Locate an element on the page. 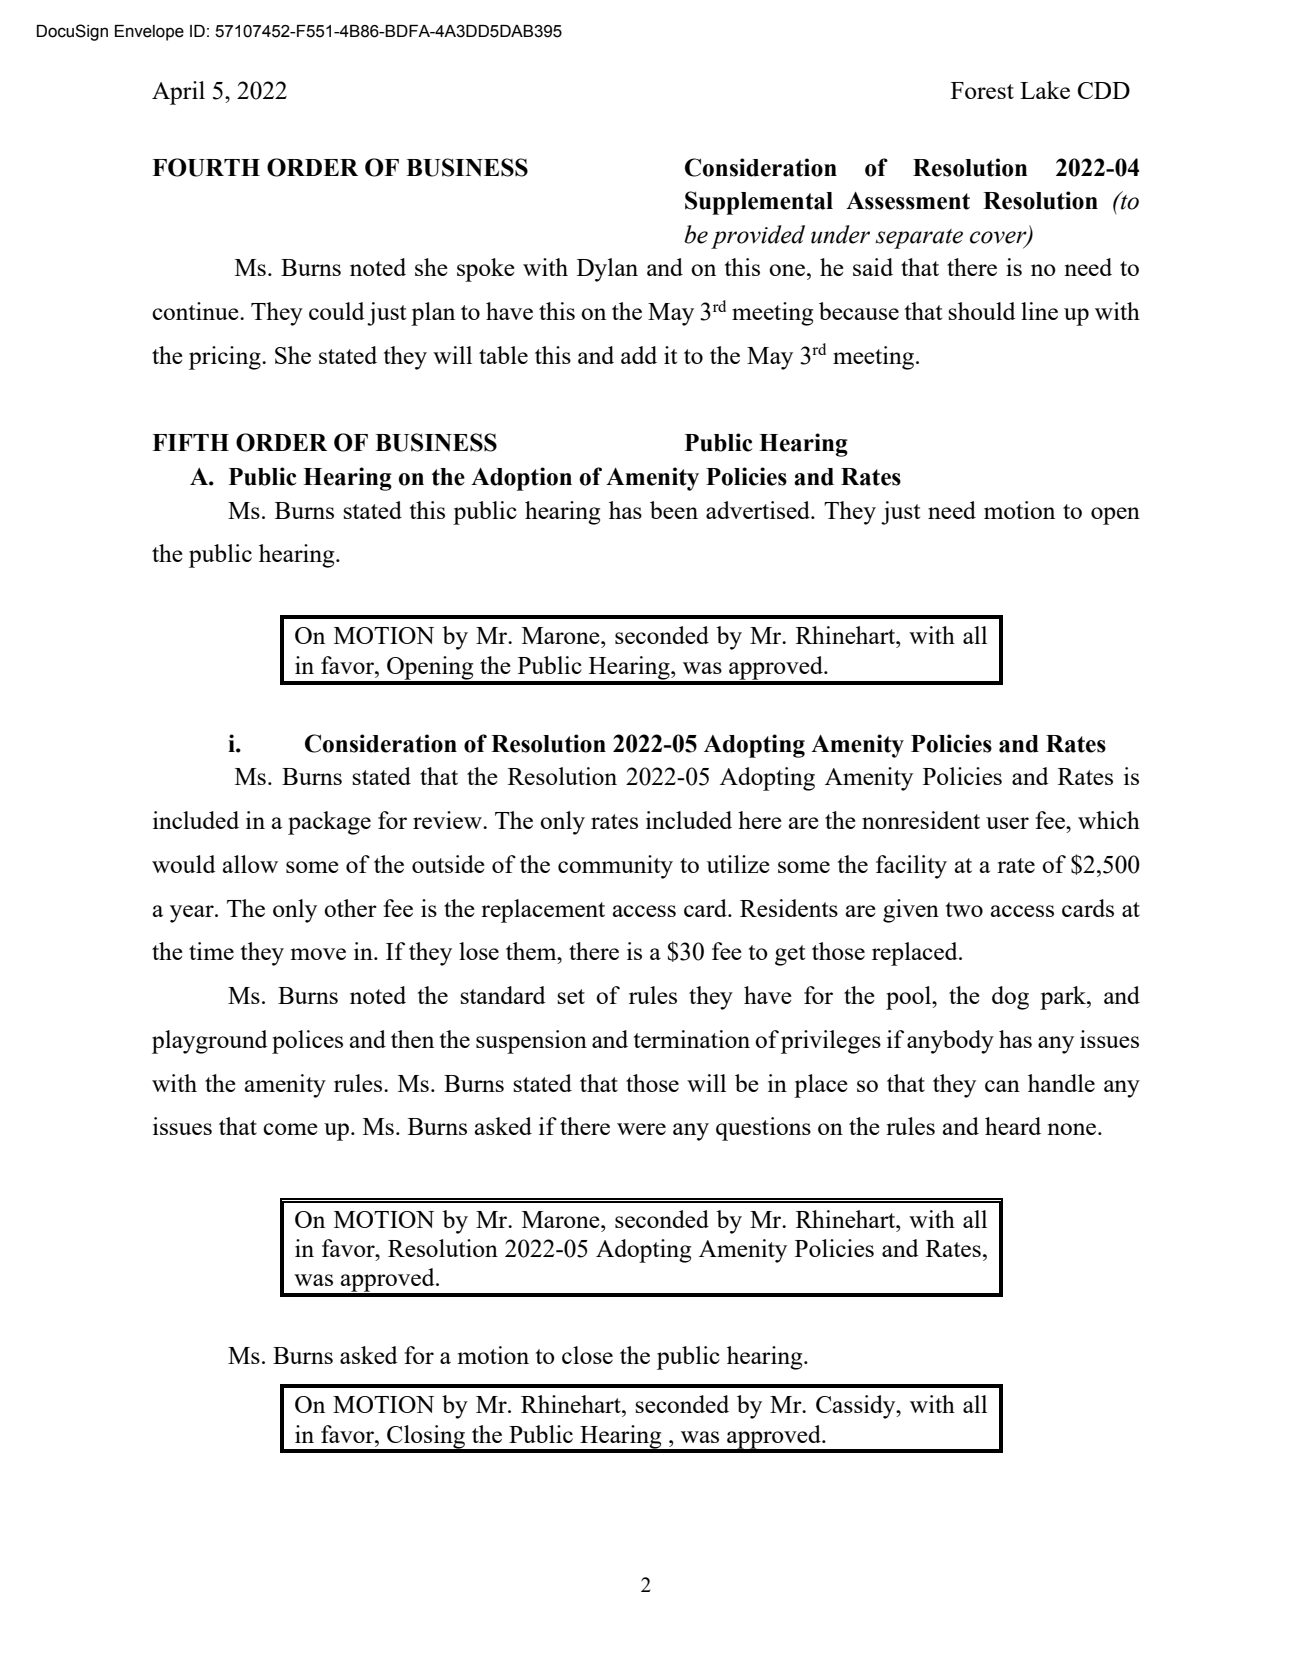 The width and height of the page is (1292, 1673). been is located at coordinates (674, 510).
